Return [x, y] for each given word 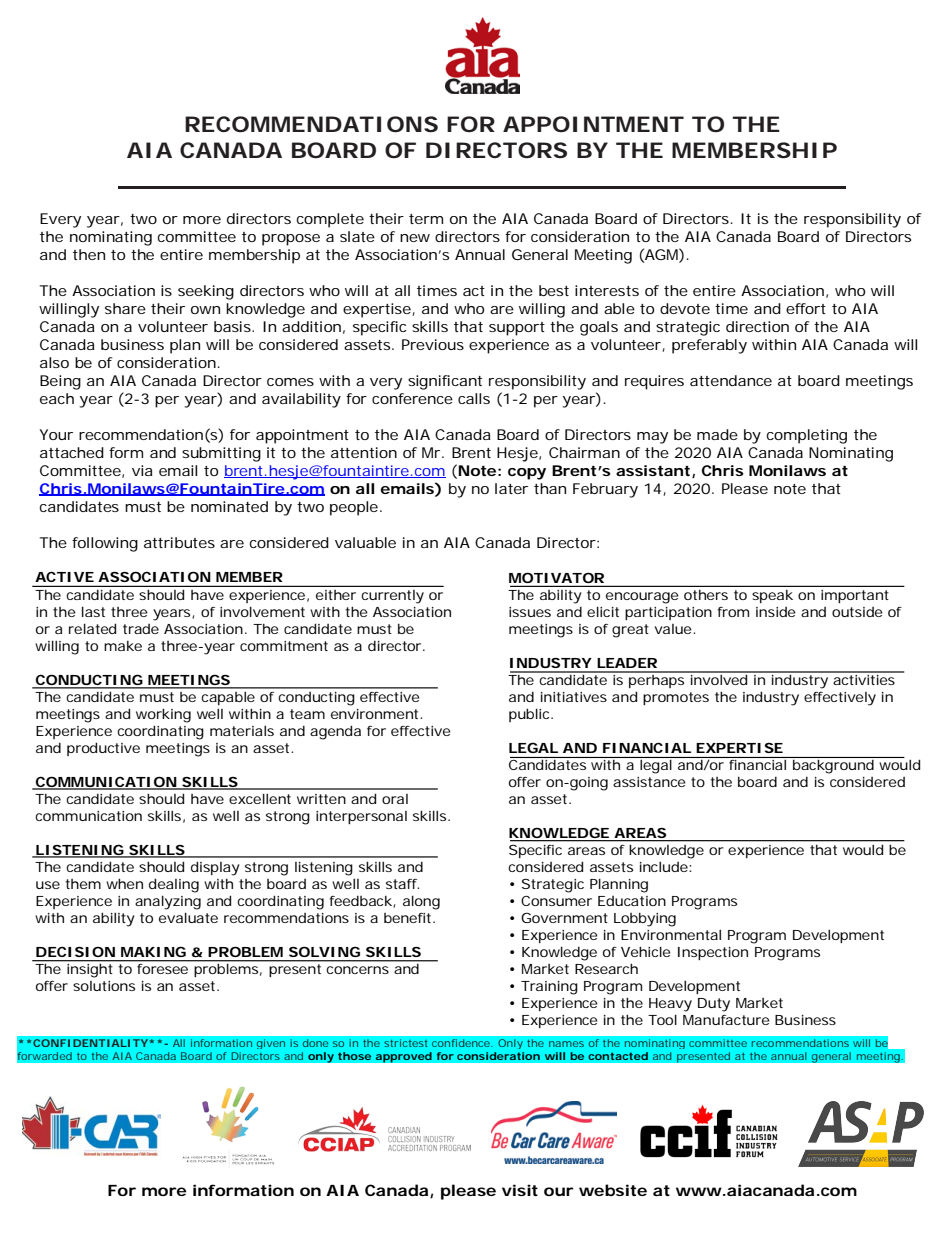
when [124, 883]
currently [393, 596]
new [415, 238]
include [665, 867]
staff [402, 884]
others [706, 595]
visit [520, 1190]
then [89, 254]
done [315, 1043]
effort [806, 308]
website [613, 1190]
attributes [179, 542]
